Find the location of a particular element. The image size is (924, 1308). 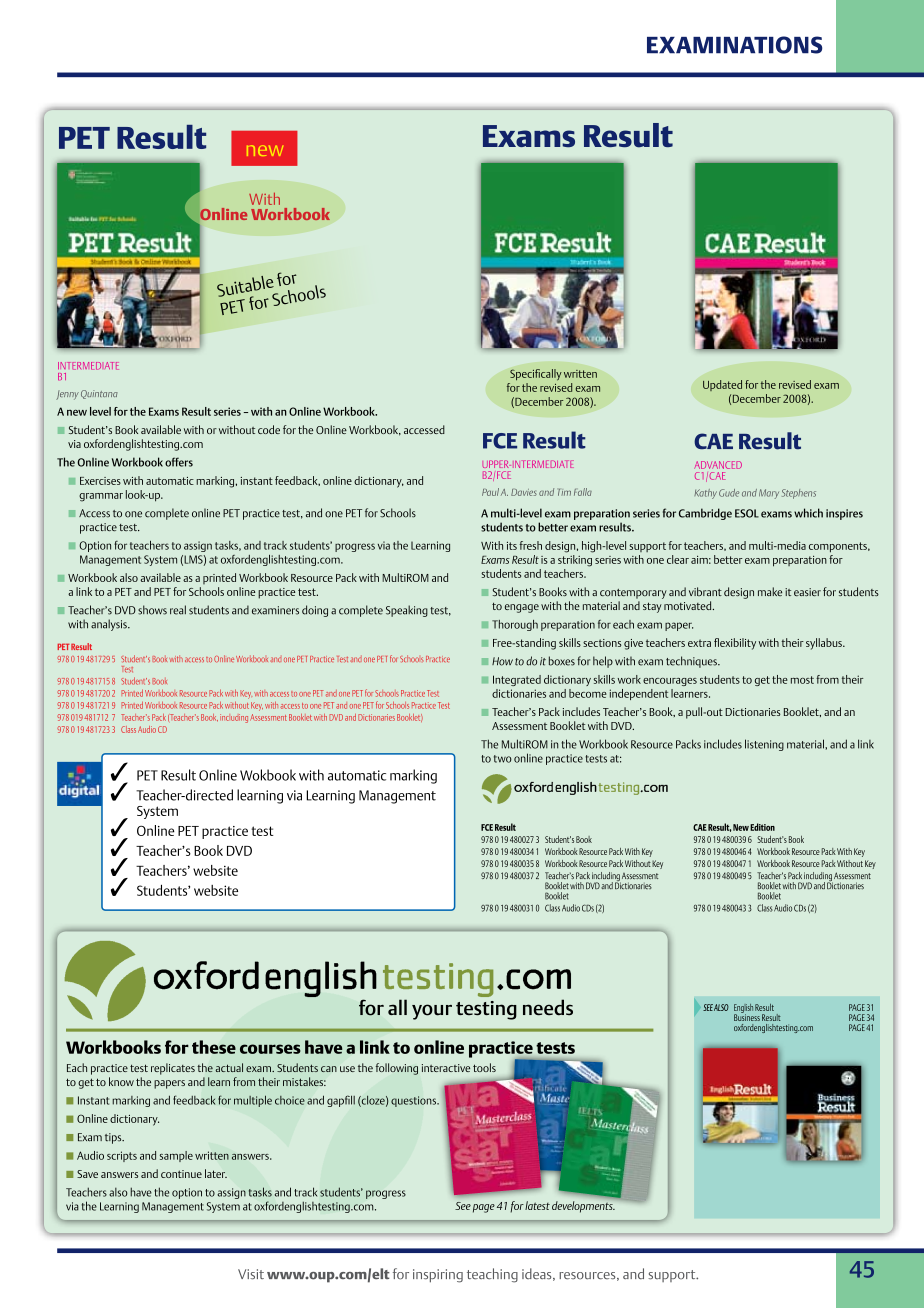

Quintana is located at coordinates (99, 394).
